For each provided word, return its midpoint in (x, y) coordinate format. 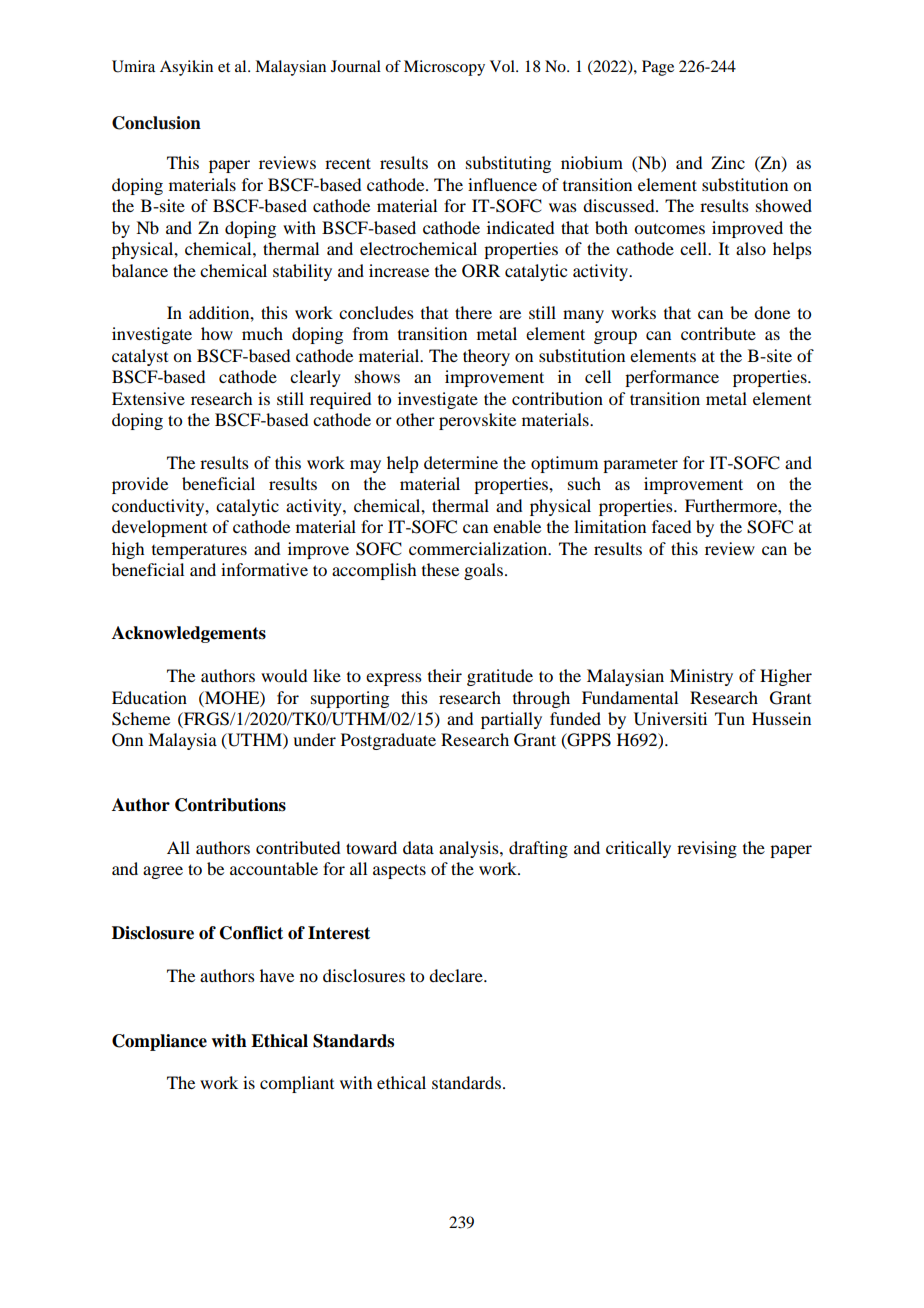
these (440, 569)
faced (671, 526)
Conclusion (156, 123)
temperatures (199, 551)
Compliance (159, 1042)
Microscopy (444, 68)
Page (658, 68)
